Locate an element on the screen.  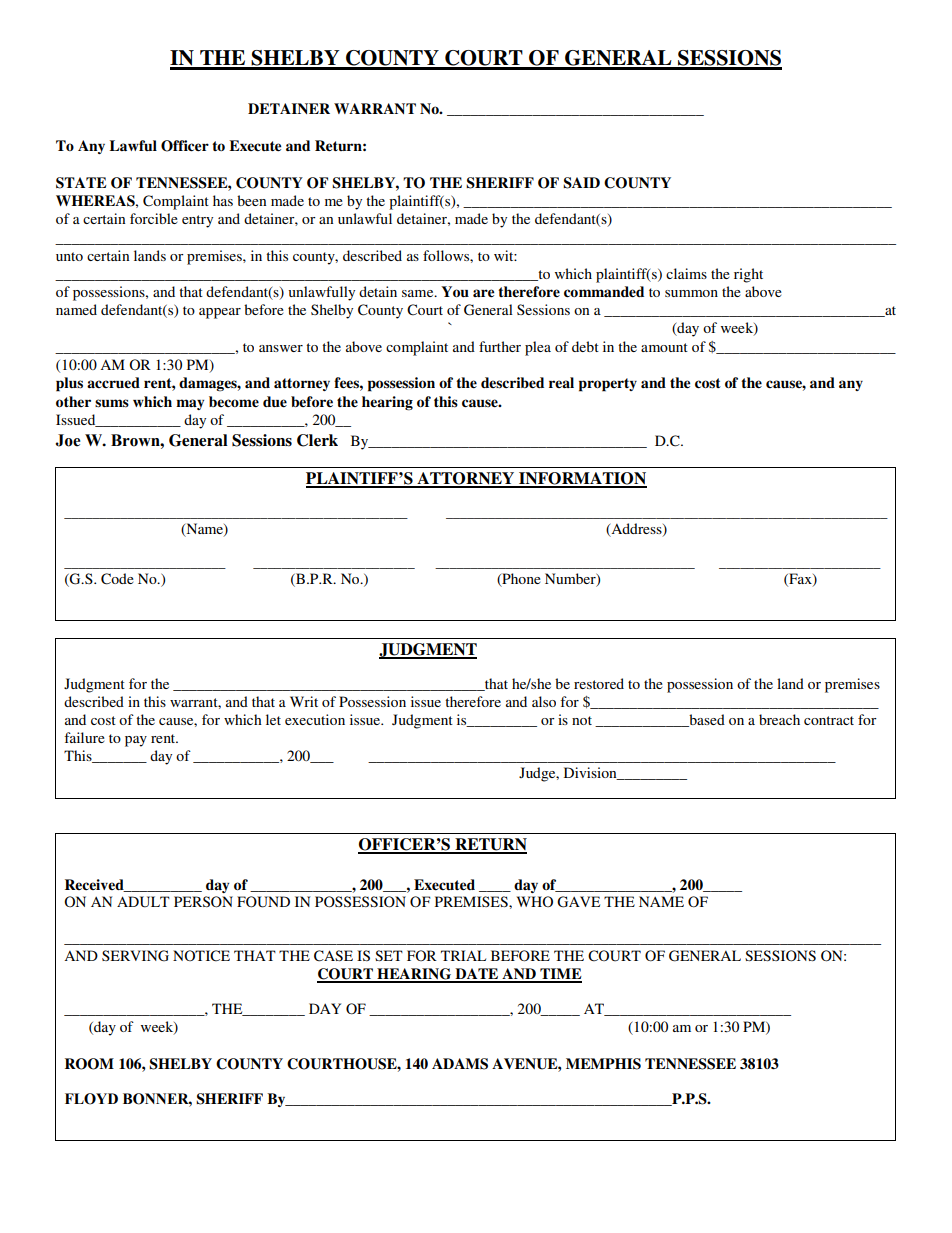
You is located at coordinates (455, 291).
